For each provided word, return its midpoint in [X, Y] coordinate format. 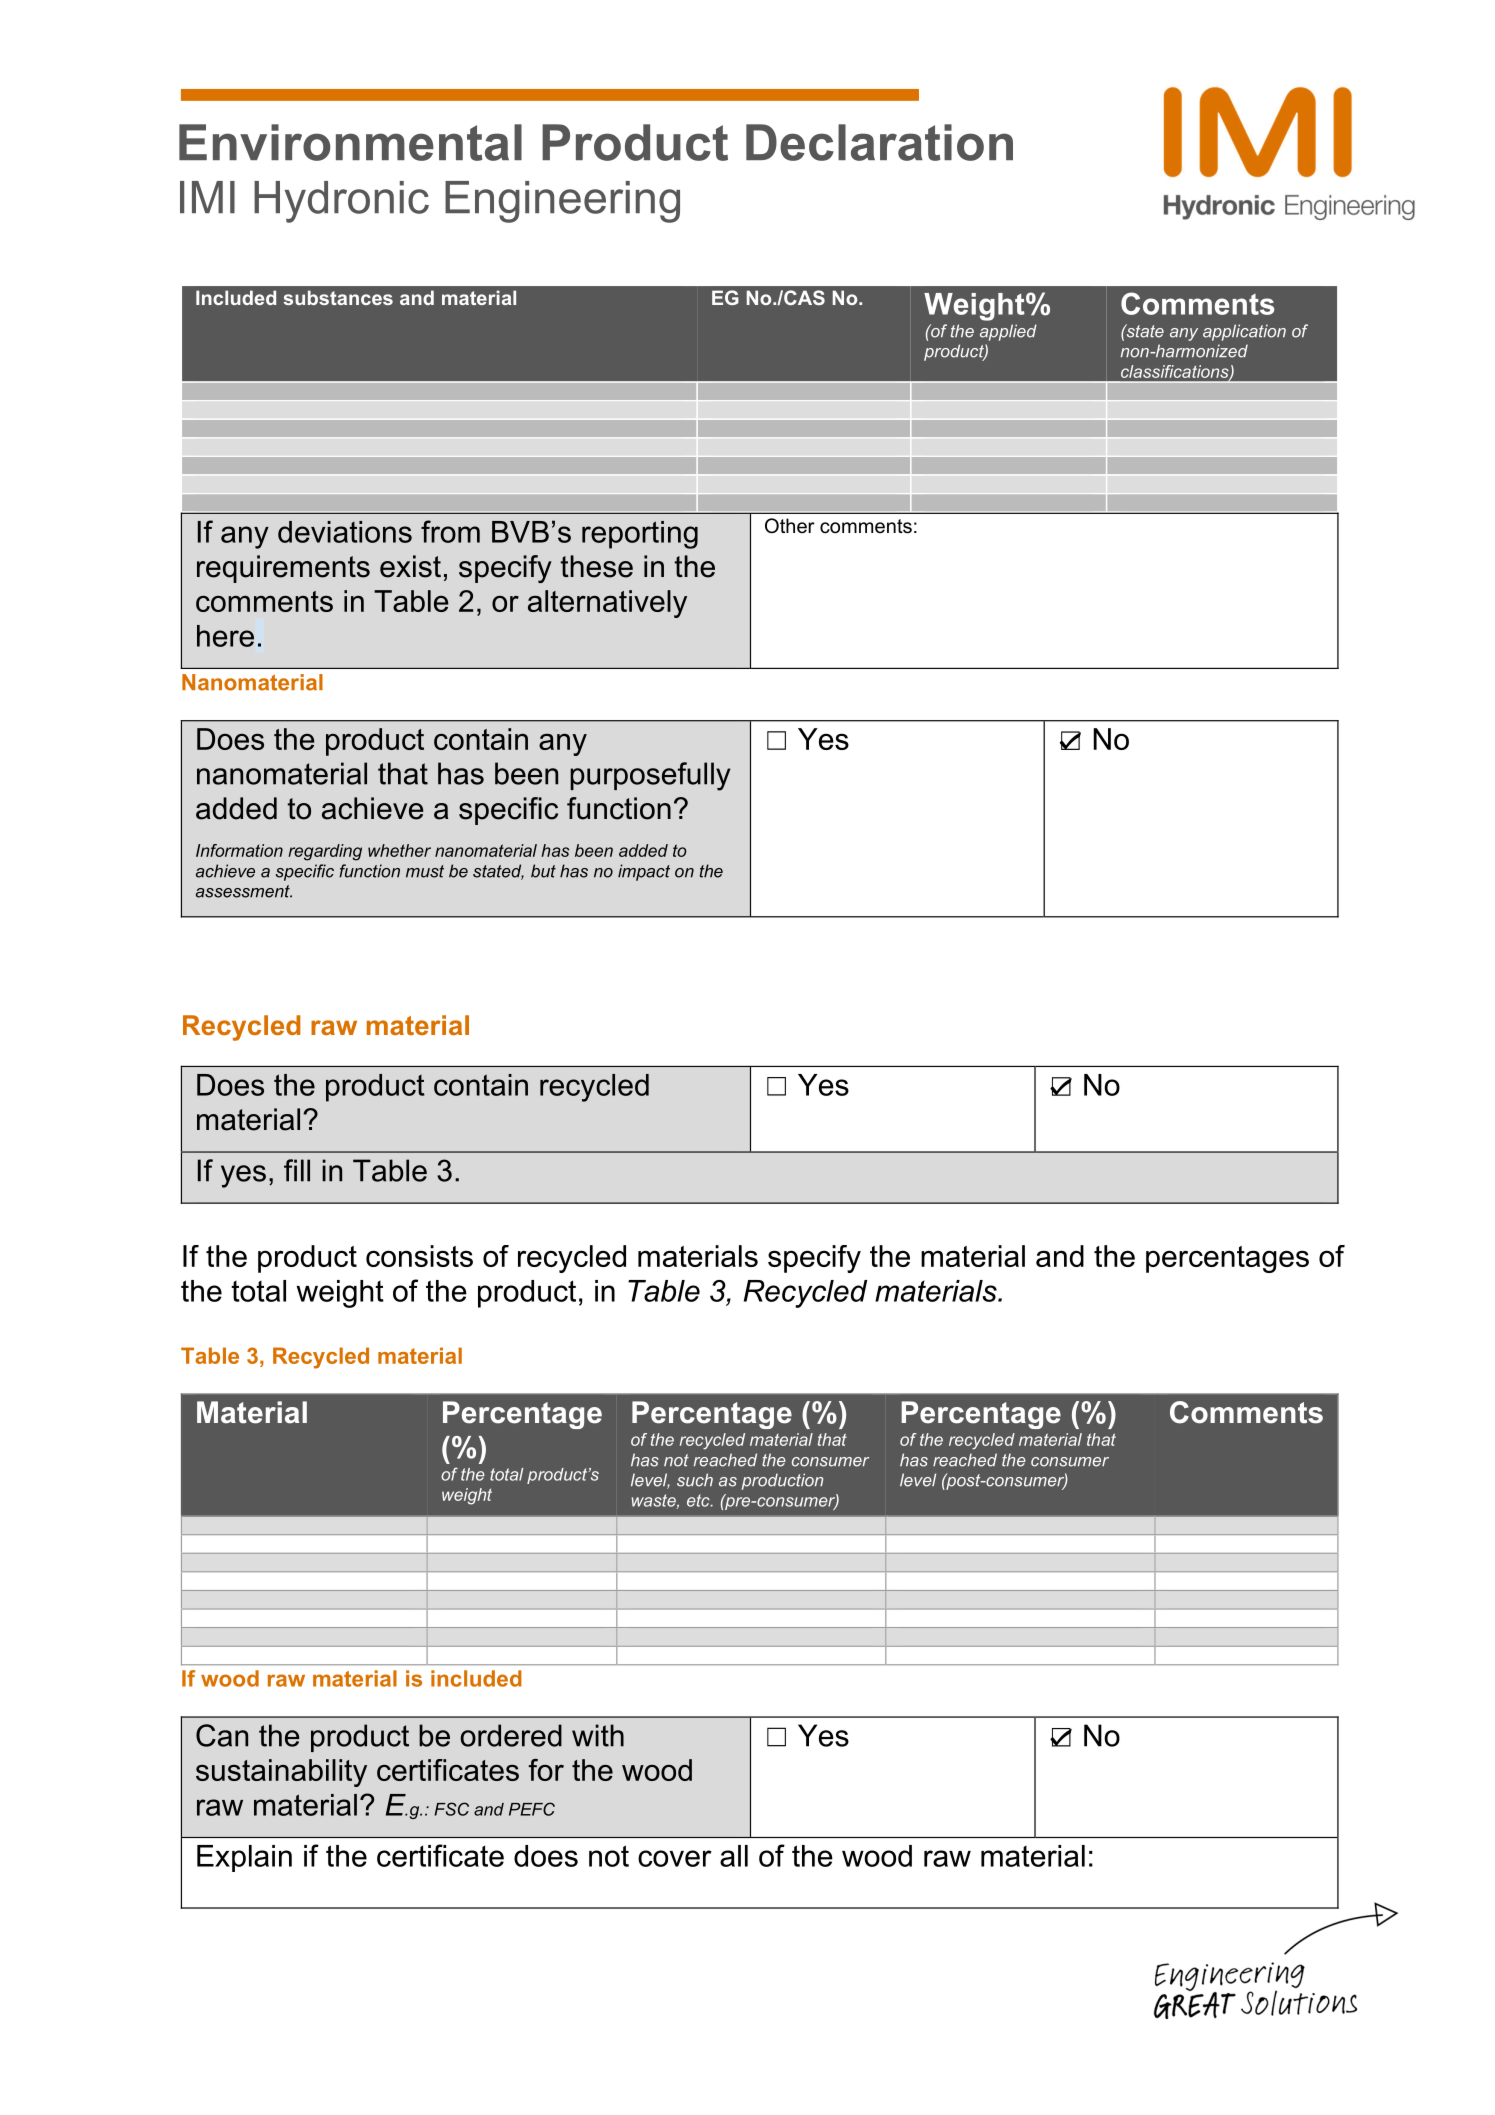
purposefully [650, 776]
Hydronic [341, 202]
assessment [244, 891]
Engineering [562, 202]
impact [644, 872]
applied [1008, 332]
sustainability [281, 1773]
